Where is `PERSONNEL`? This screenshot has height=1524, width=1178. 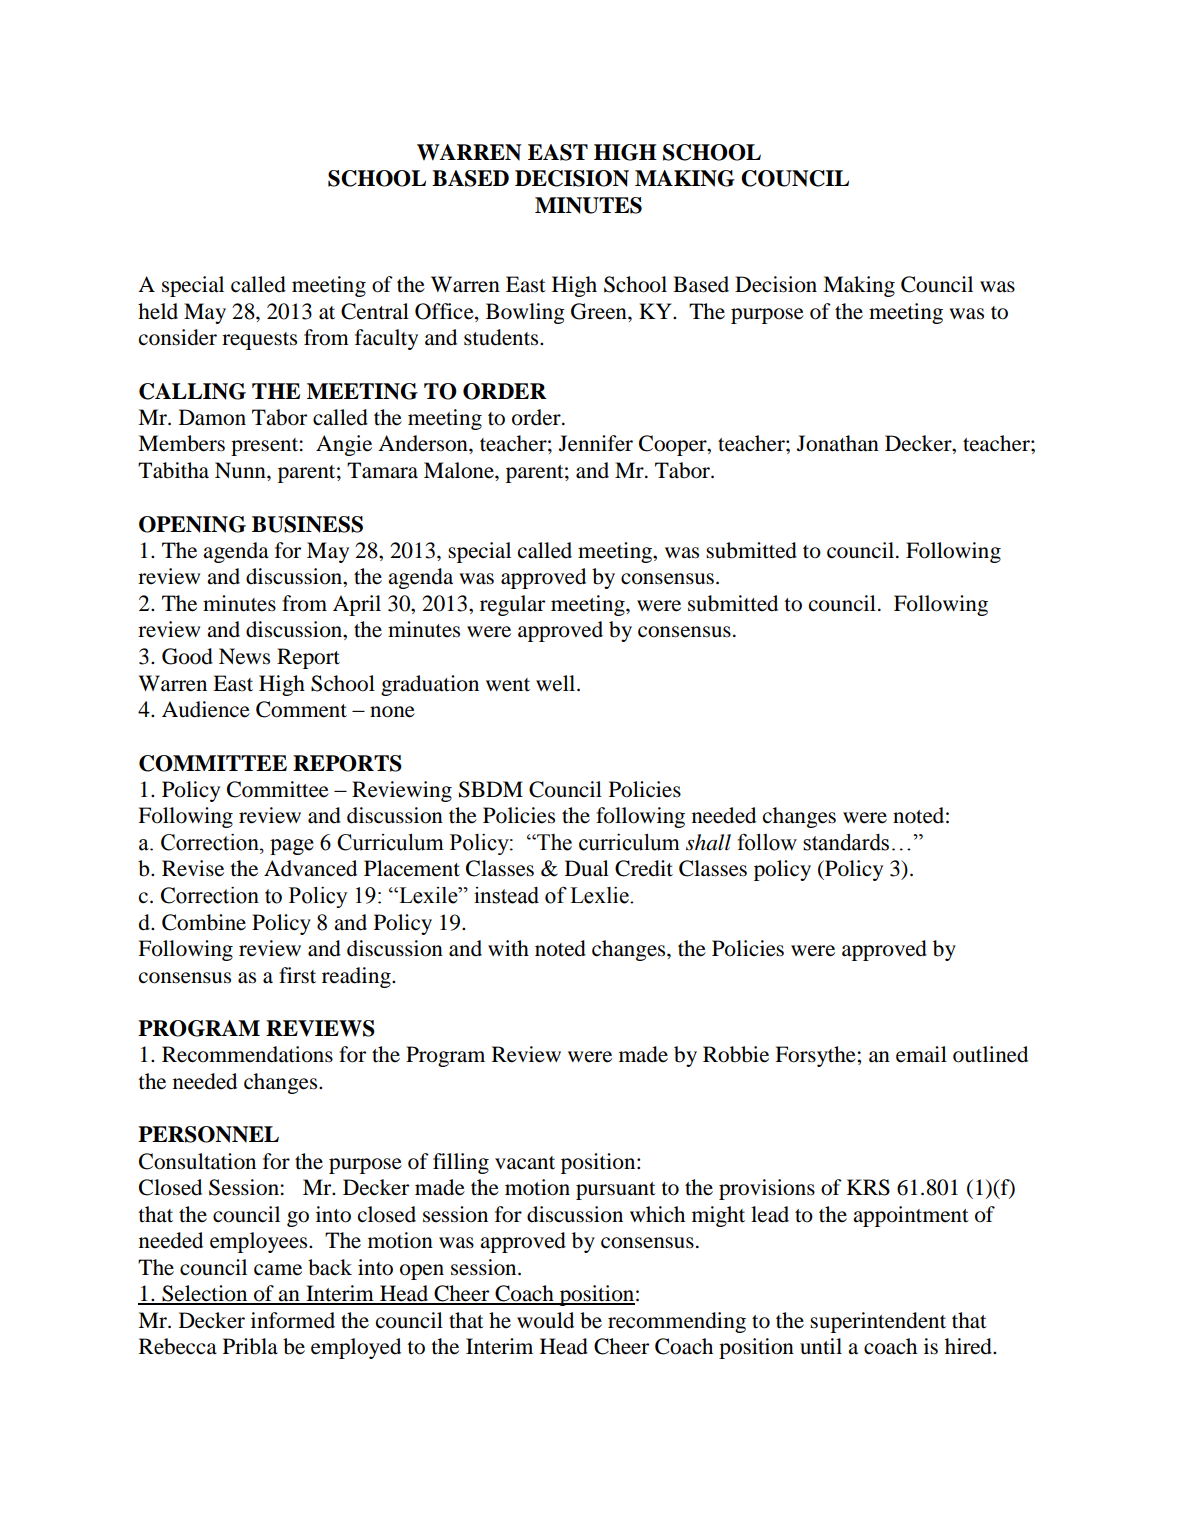 PERSONNEL is located at coordinates (208, 1134).
